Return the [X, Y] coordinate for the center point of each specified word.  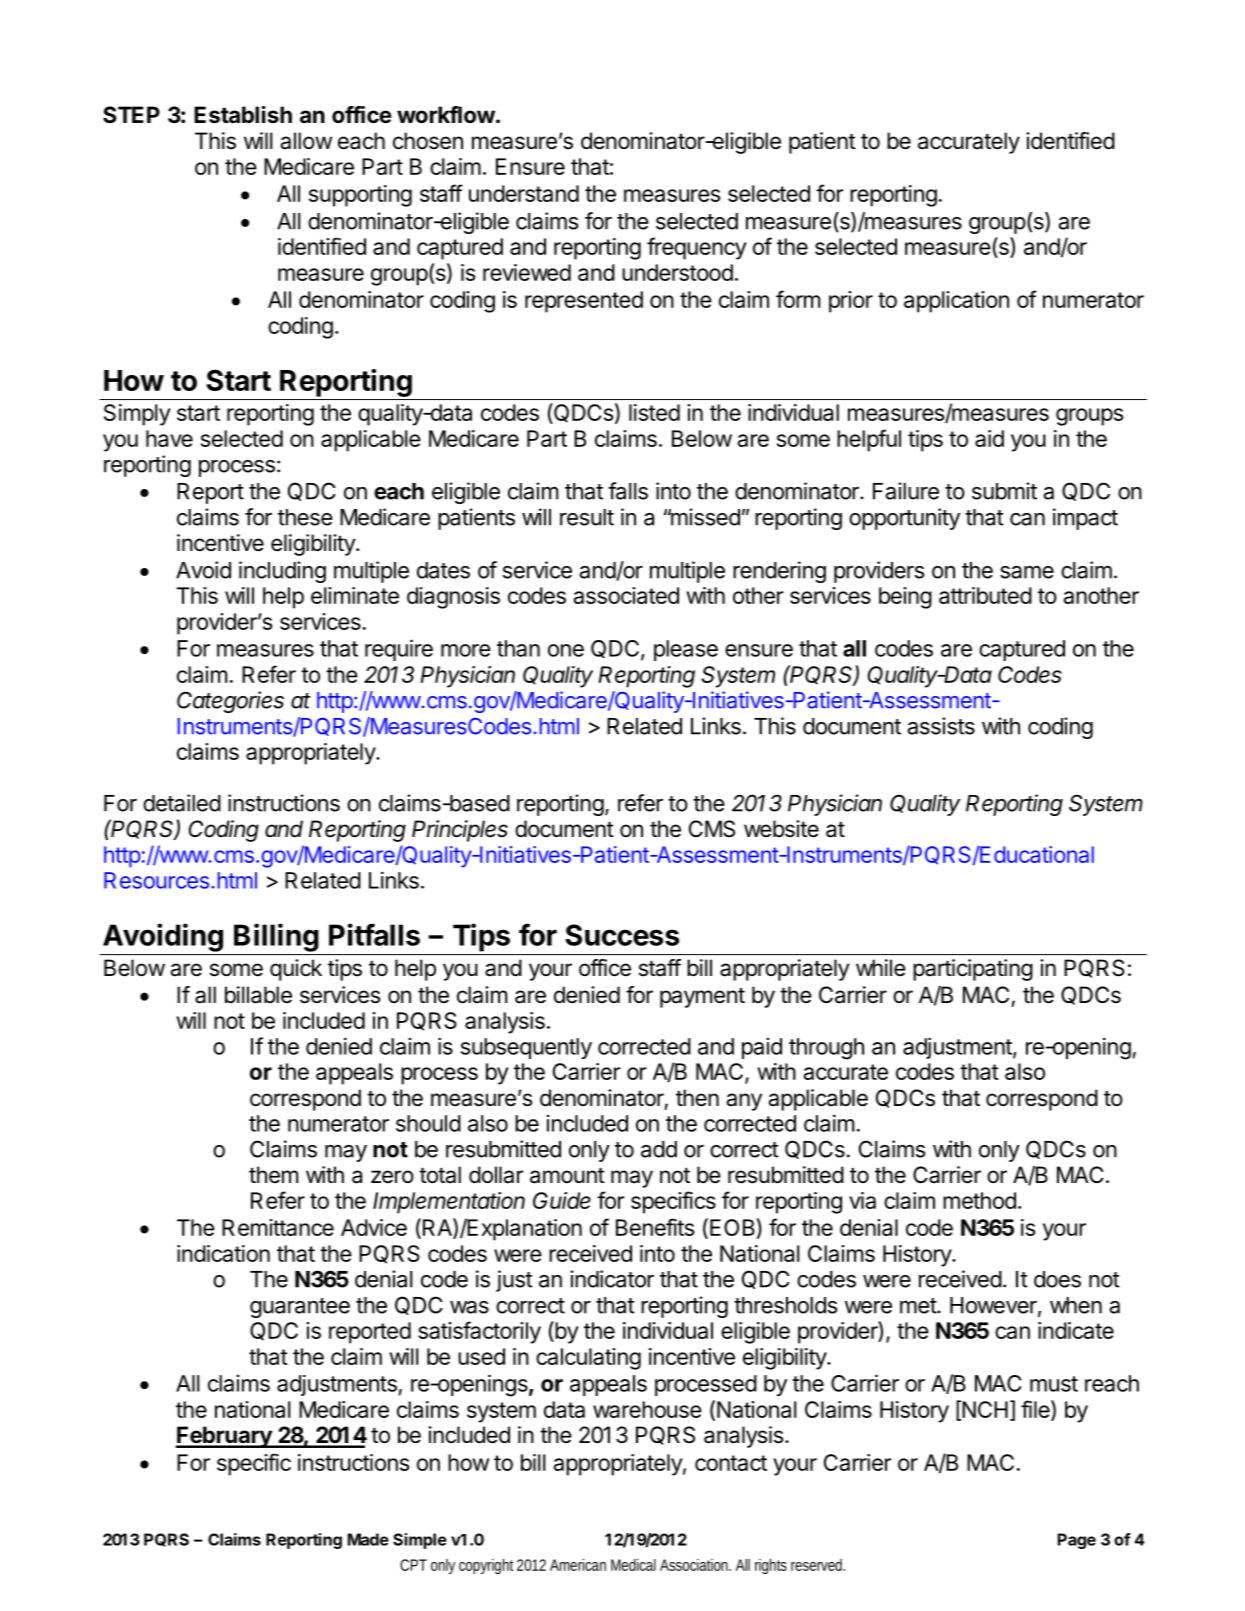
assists [941, 726]
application [956, 302]
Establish [243, 115]
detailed [182, 803]
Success [622, 935]
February [224, 1437]
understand [524, 193]
